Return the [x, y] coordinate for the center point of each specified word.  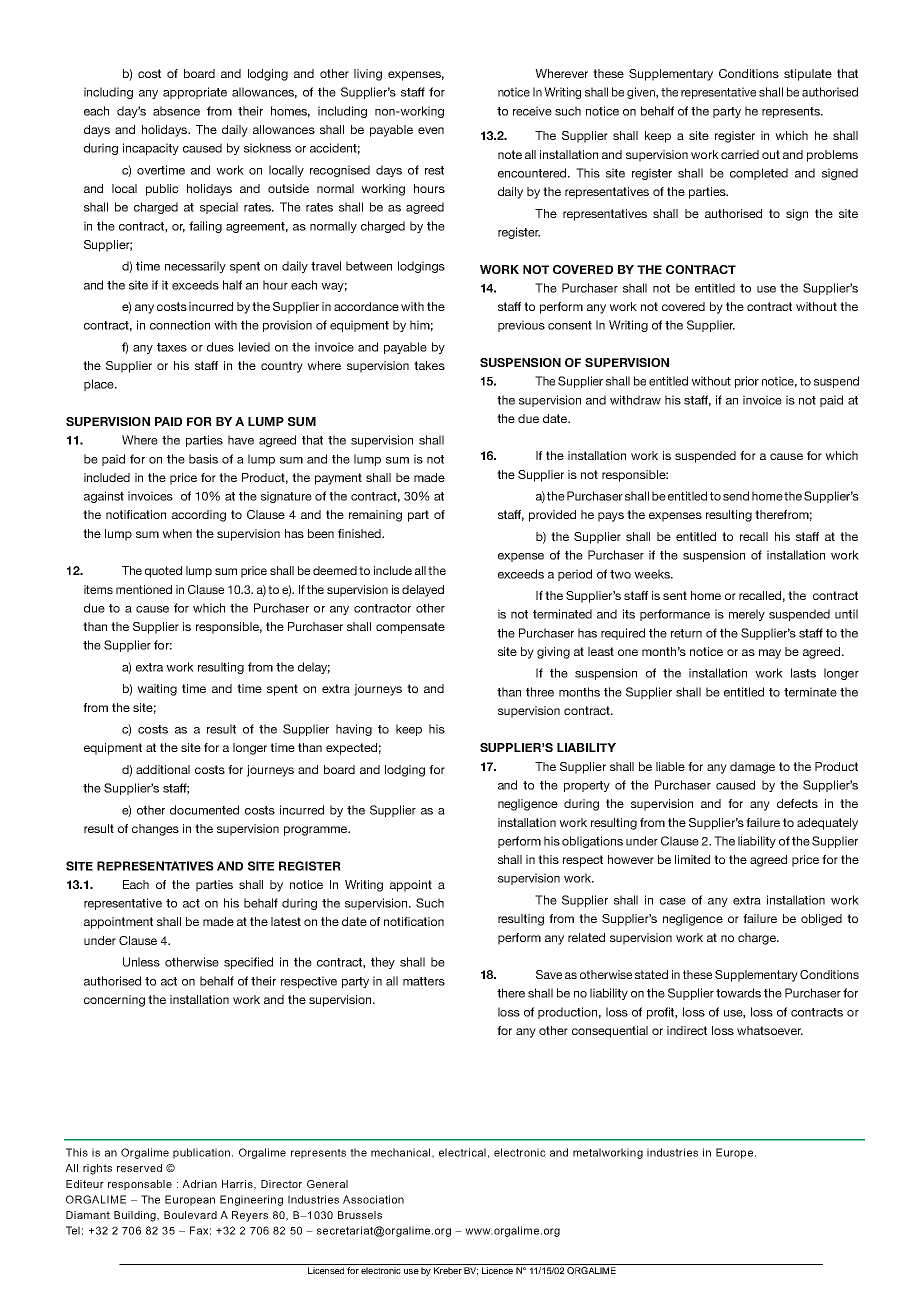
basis [203, 459]
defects [797, 803]
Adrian [199, 1184]
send [736, 496]
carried [740, 154]
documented [204, 810]
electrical [462, 1152]
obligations [592, 842]
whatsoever [770, 1030]
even [431, 130]
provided [552, 516]
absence [176, 111]
